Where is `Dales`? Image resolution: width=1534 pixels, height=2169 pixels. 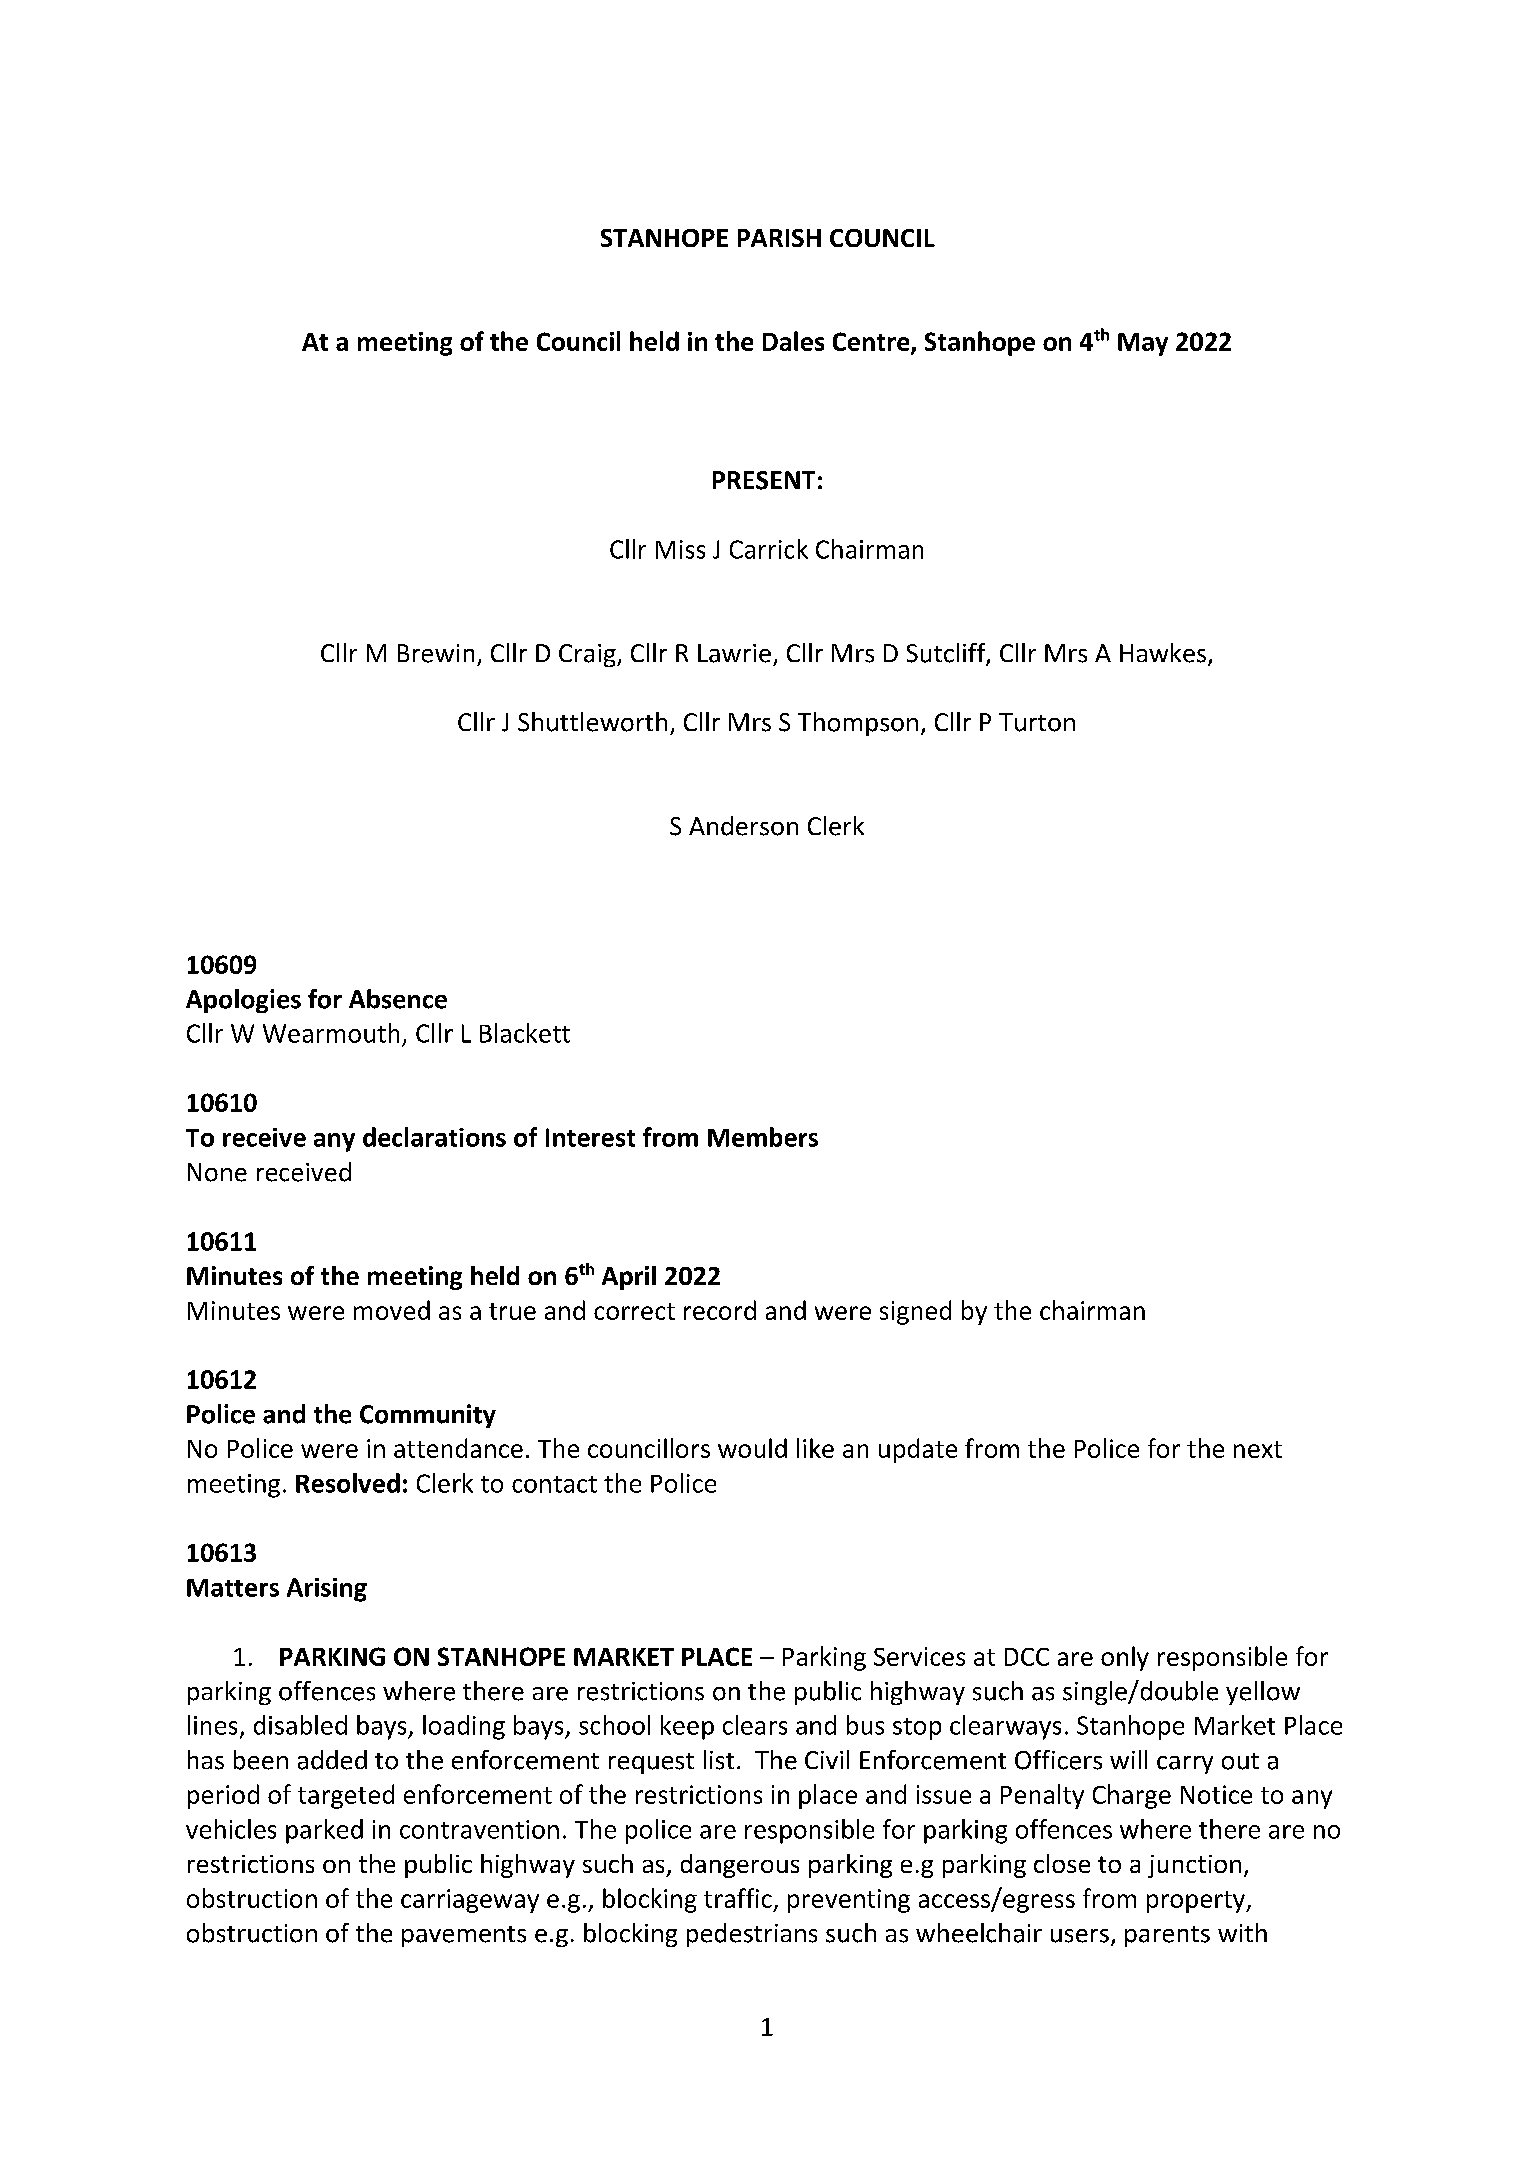
Dales is located at coordinates (793, 341).
